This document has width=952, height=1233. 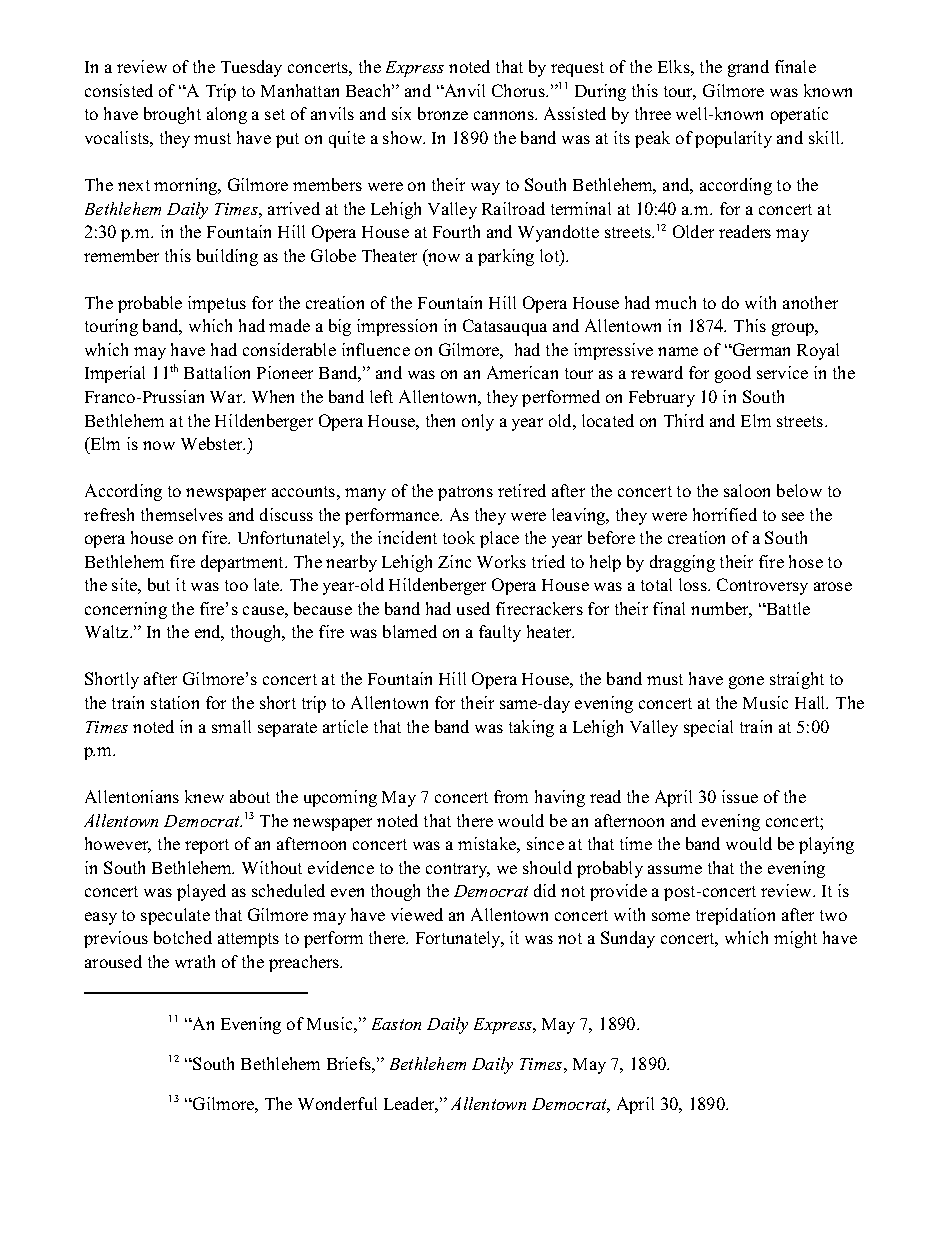 What do you see at coordinates (231, 726) in the document?
I see `small` at bounding box center [231, 726].
